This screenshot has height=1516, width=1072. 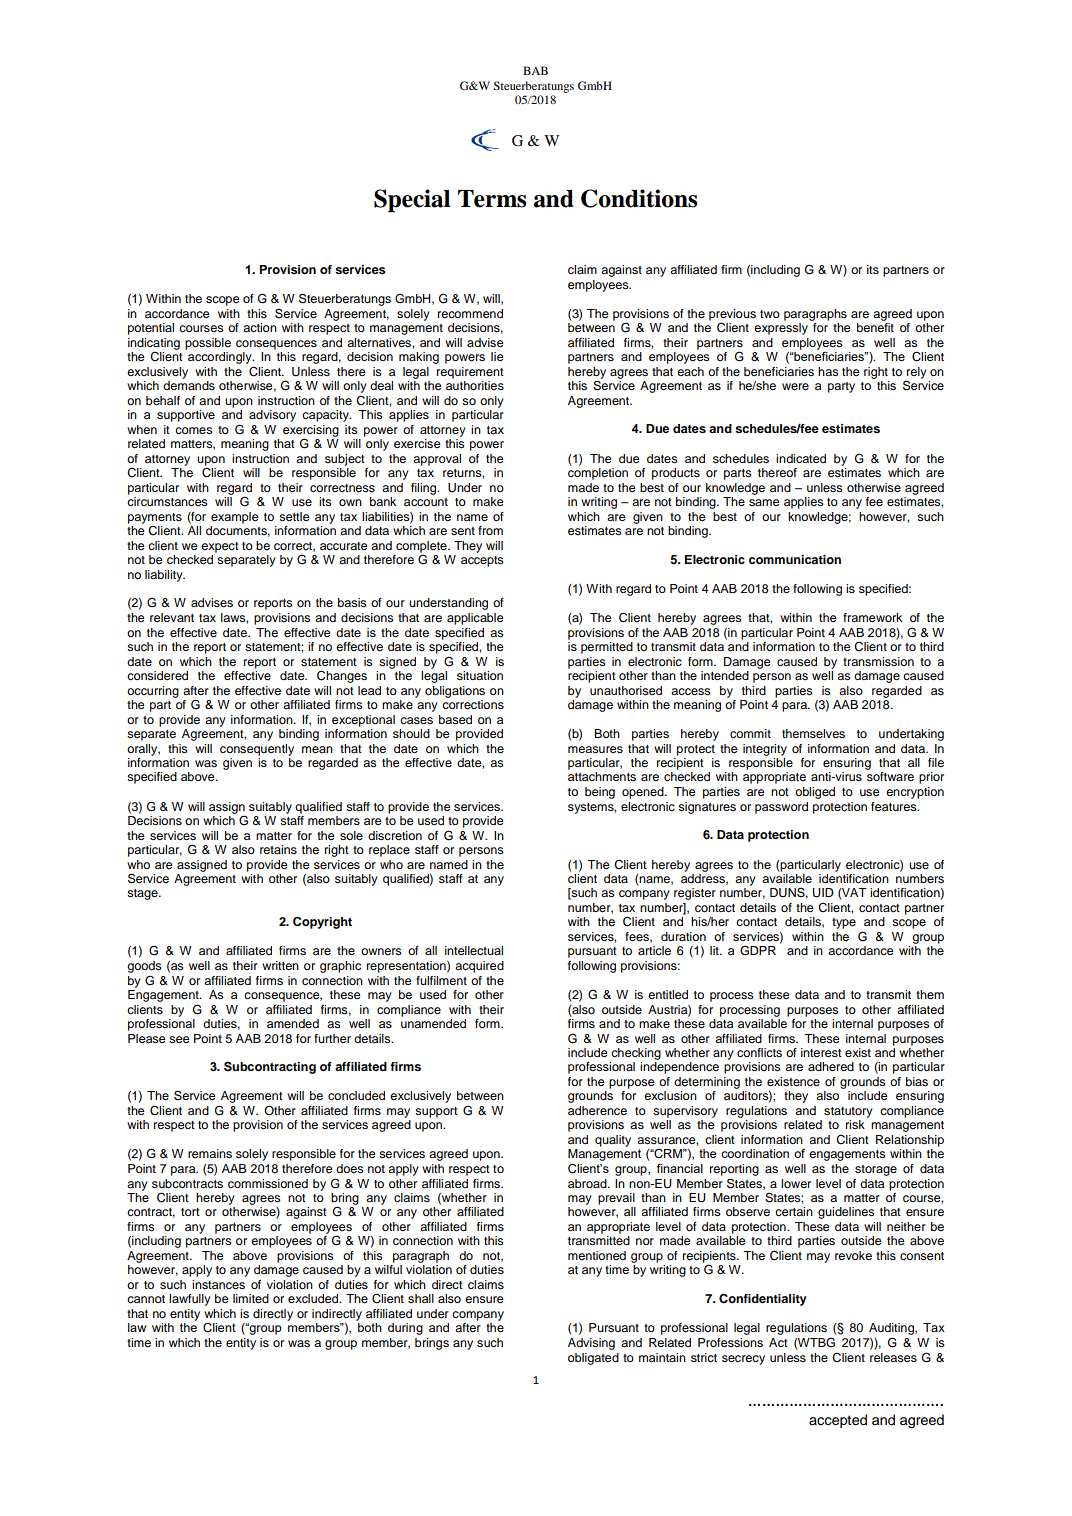 I want to click on measures, so click(x=595, y=749).
